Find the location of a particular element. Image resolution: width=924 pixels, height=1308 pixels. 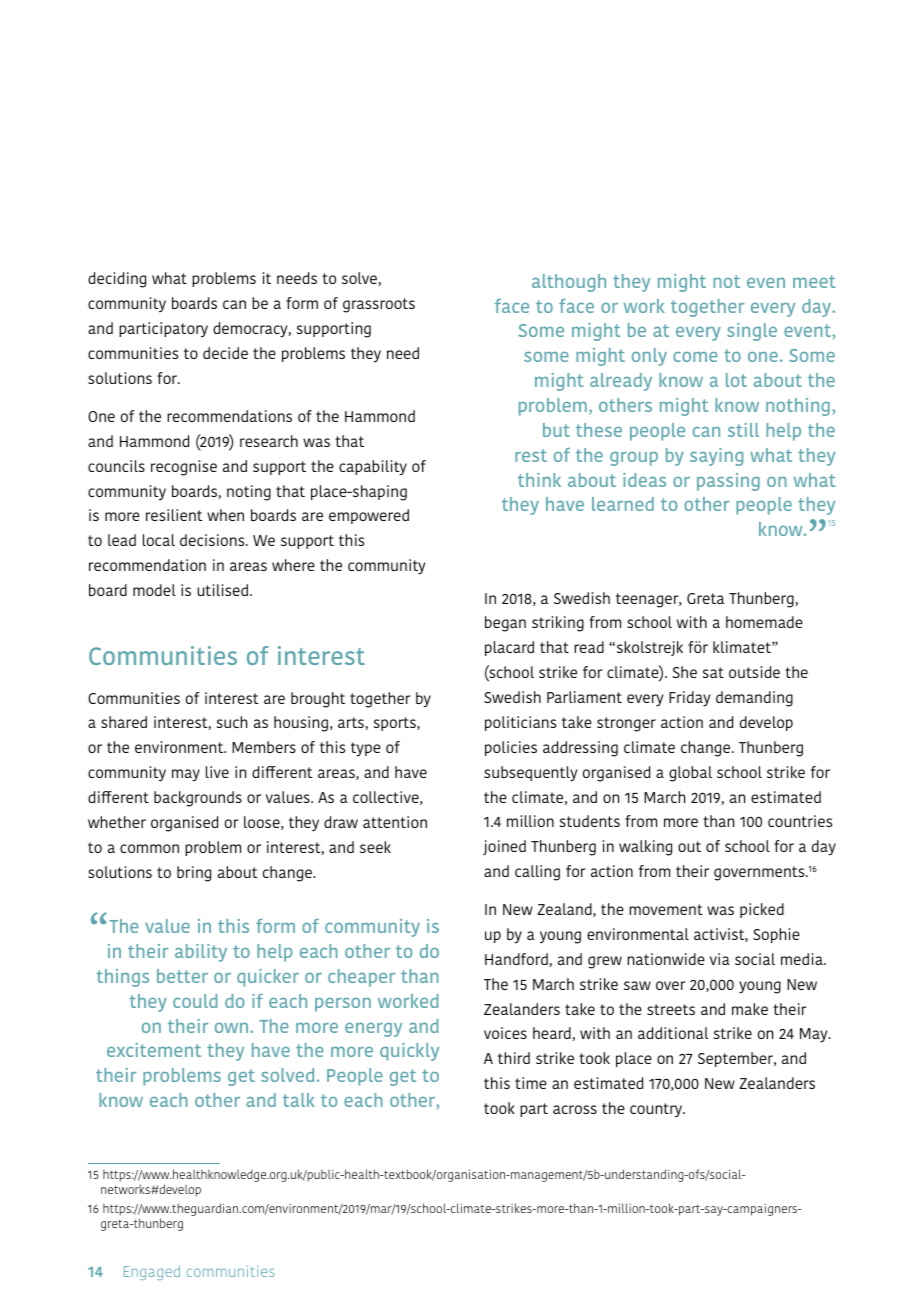

grassroots is located at coordinates (379, 305).
